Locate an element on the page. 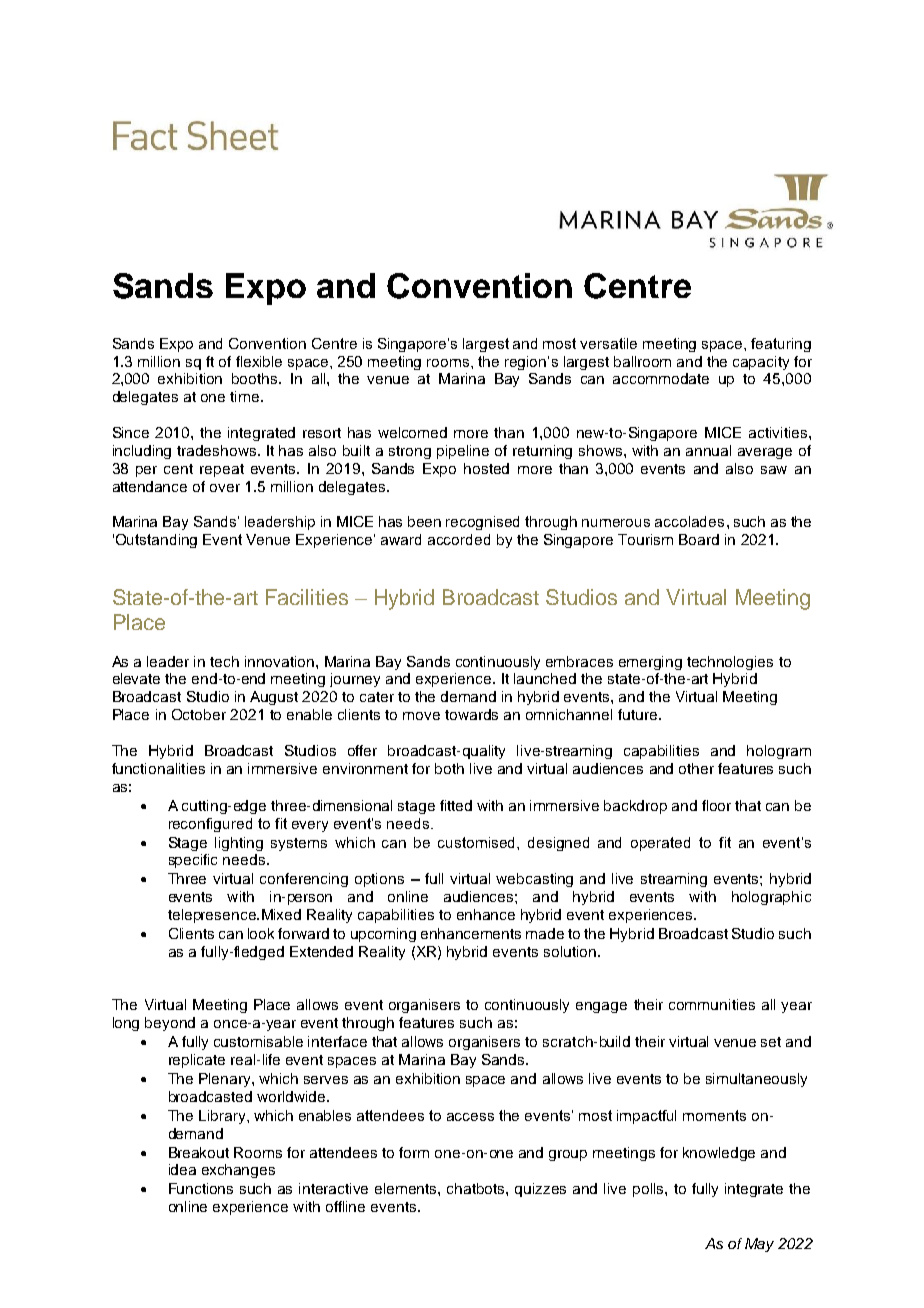 This image has width=924, height=1308. emerging is located at coordinates (650, 663).
